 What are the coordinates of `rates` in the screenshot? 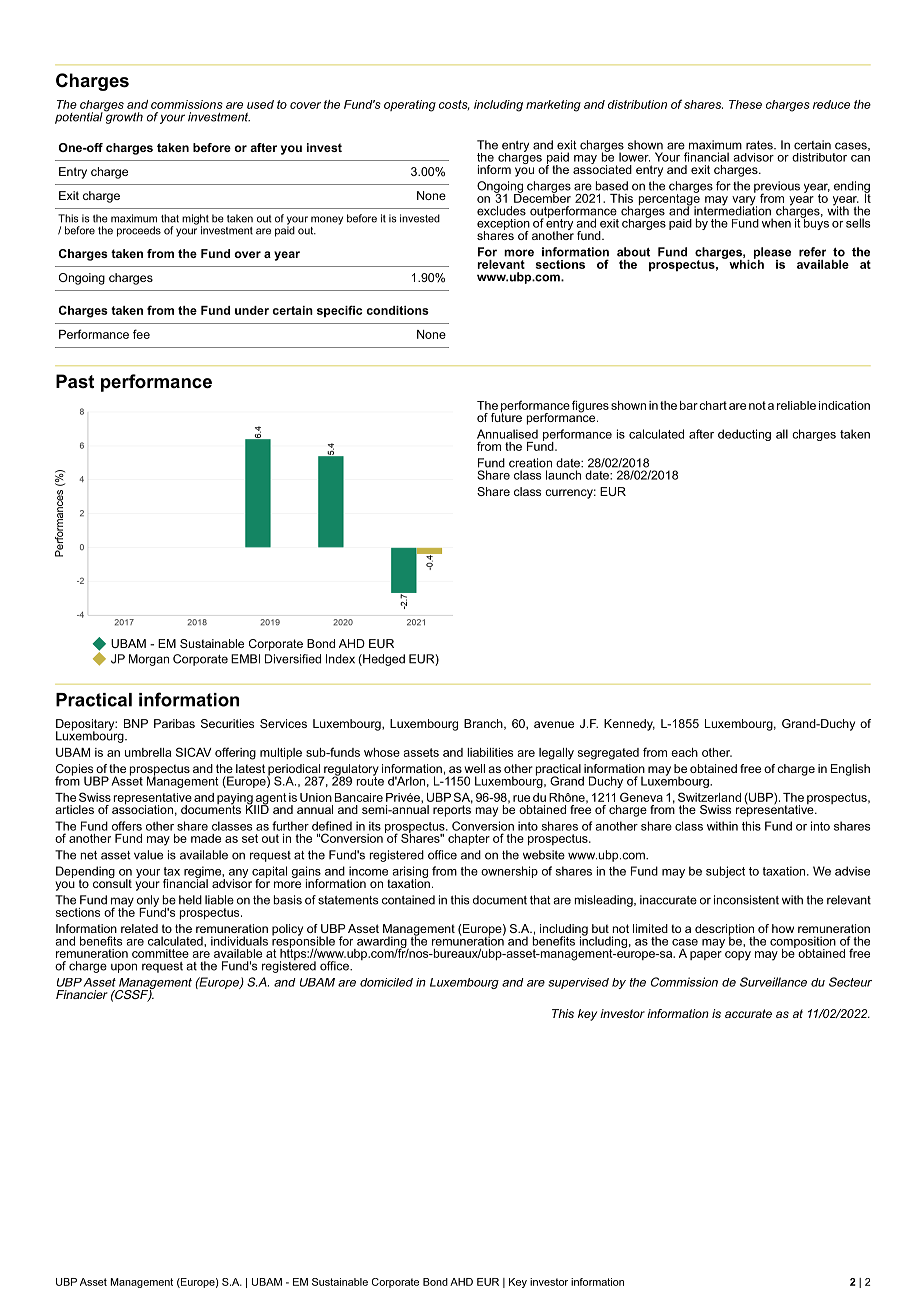 It's located at (760, 145).
